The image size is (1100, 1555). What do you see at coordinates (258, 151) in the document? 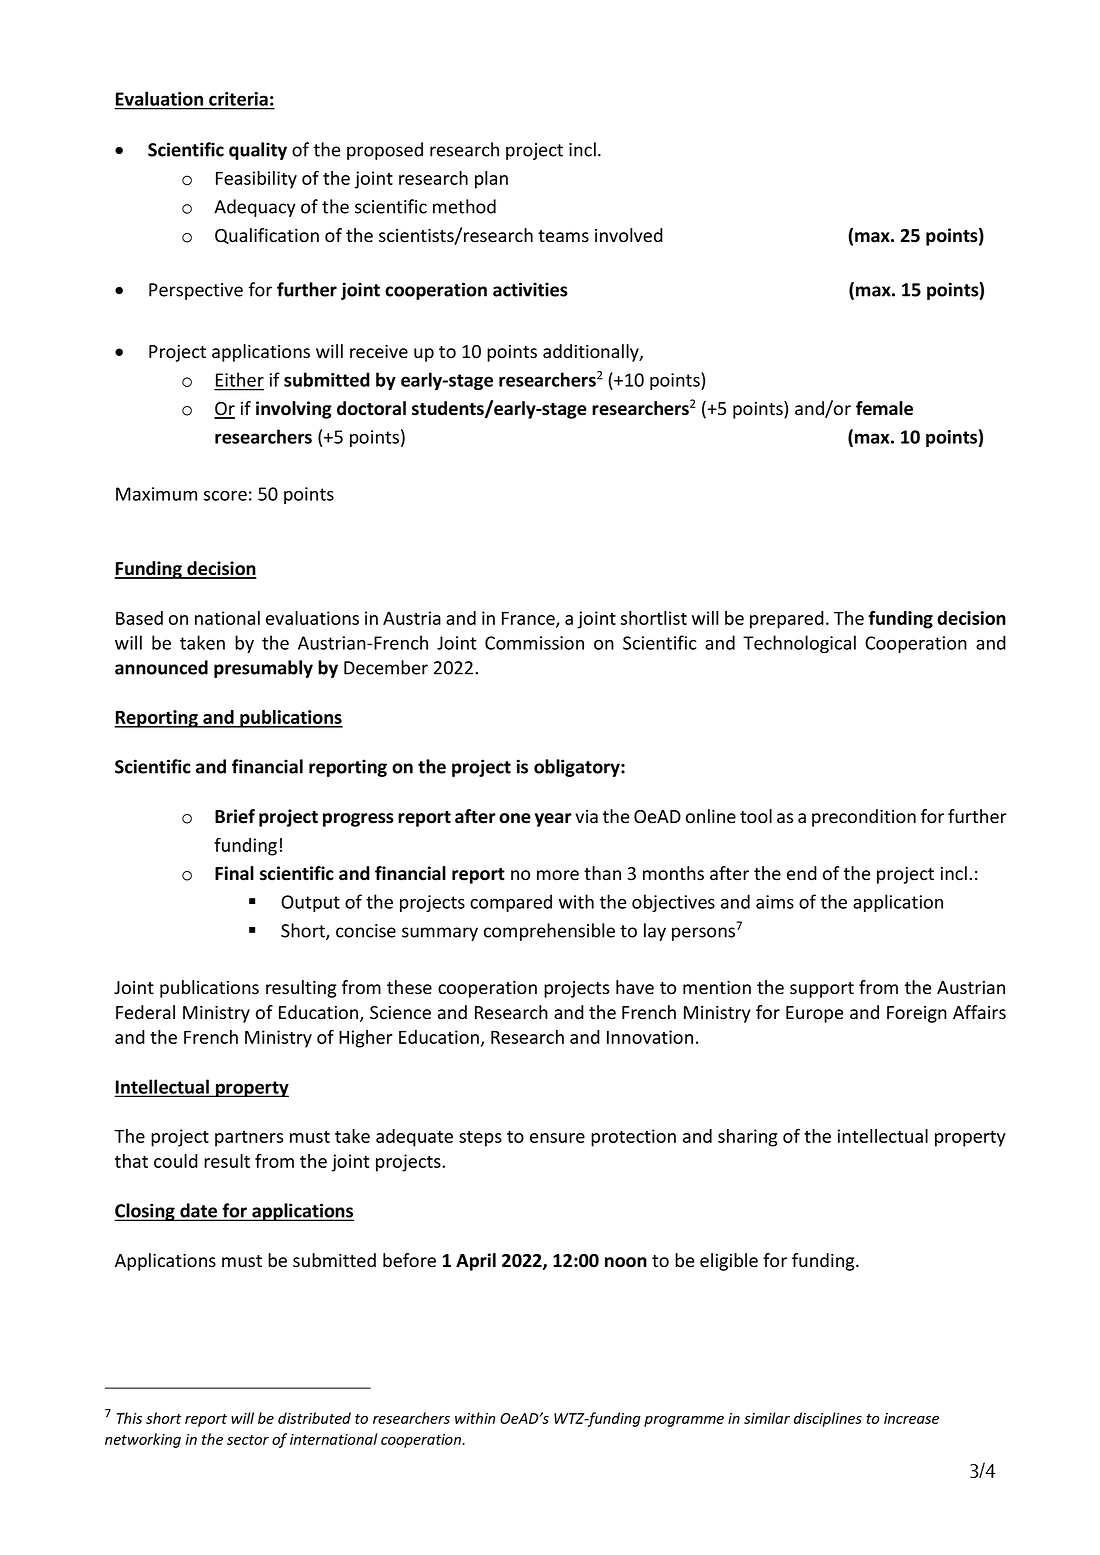
I see `quality` at bounding box center [258, 151].
